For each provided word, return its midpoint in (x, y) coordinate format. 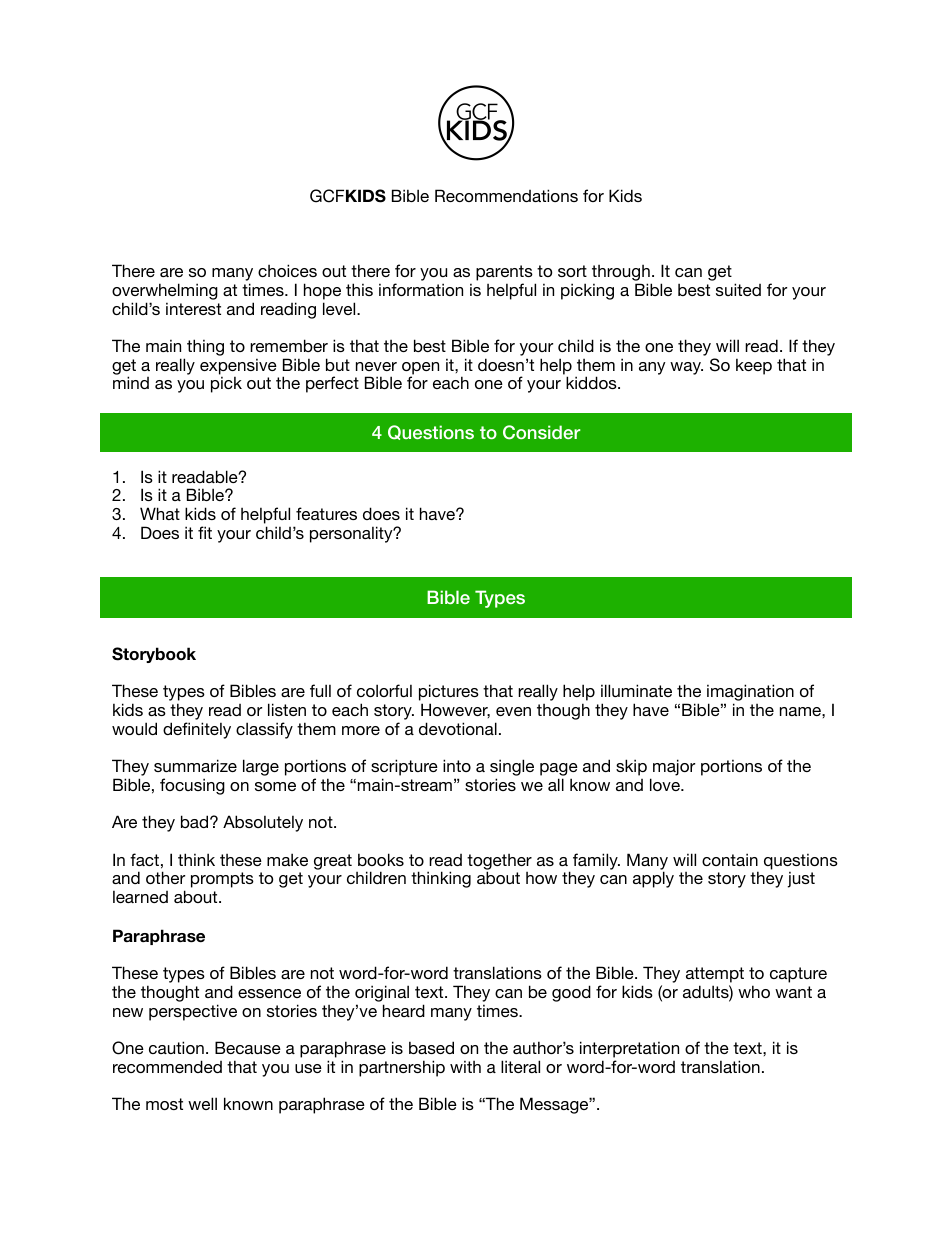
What (160, 513)
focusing (192, 786)
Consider (542, 432)
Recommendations (506, 195)
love (666, 784)
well (202, 1103)
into (457, 765)
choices (287, 270)
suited (738, 289)
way (686, 368)
